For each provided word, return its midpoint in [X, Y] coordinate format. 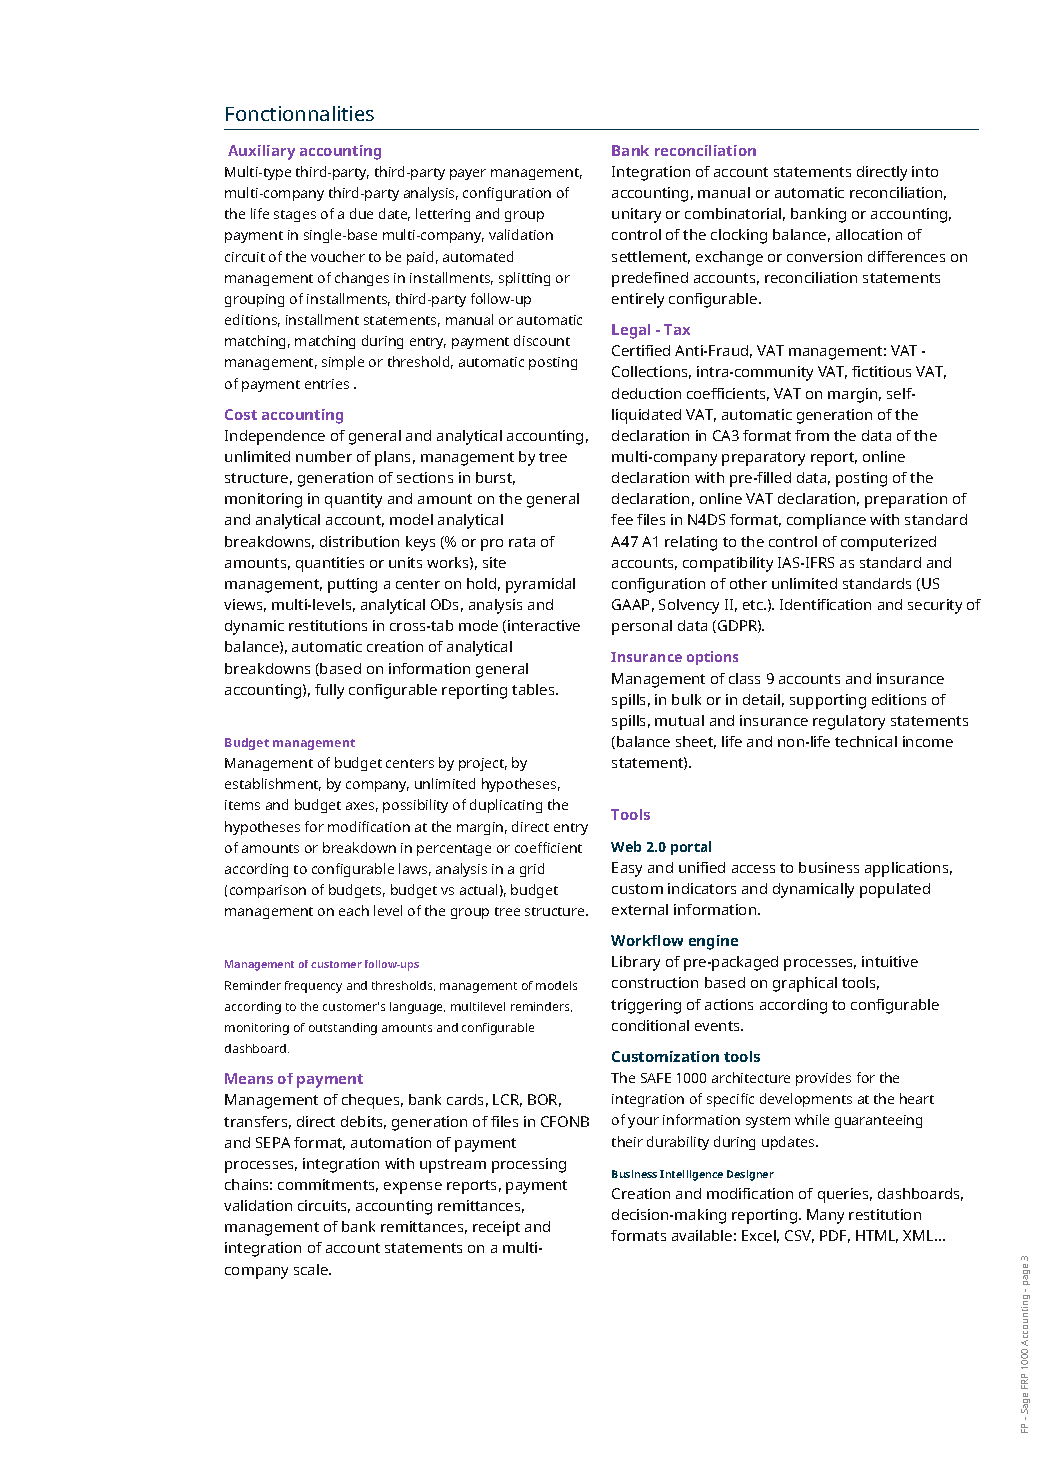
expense [413, 1188]
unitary [636, 215]
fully [329, 691]
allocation [869, 234]
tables [534, 689]
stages [295, 216]
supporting [828, 701]
